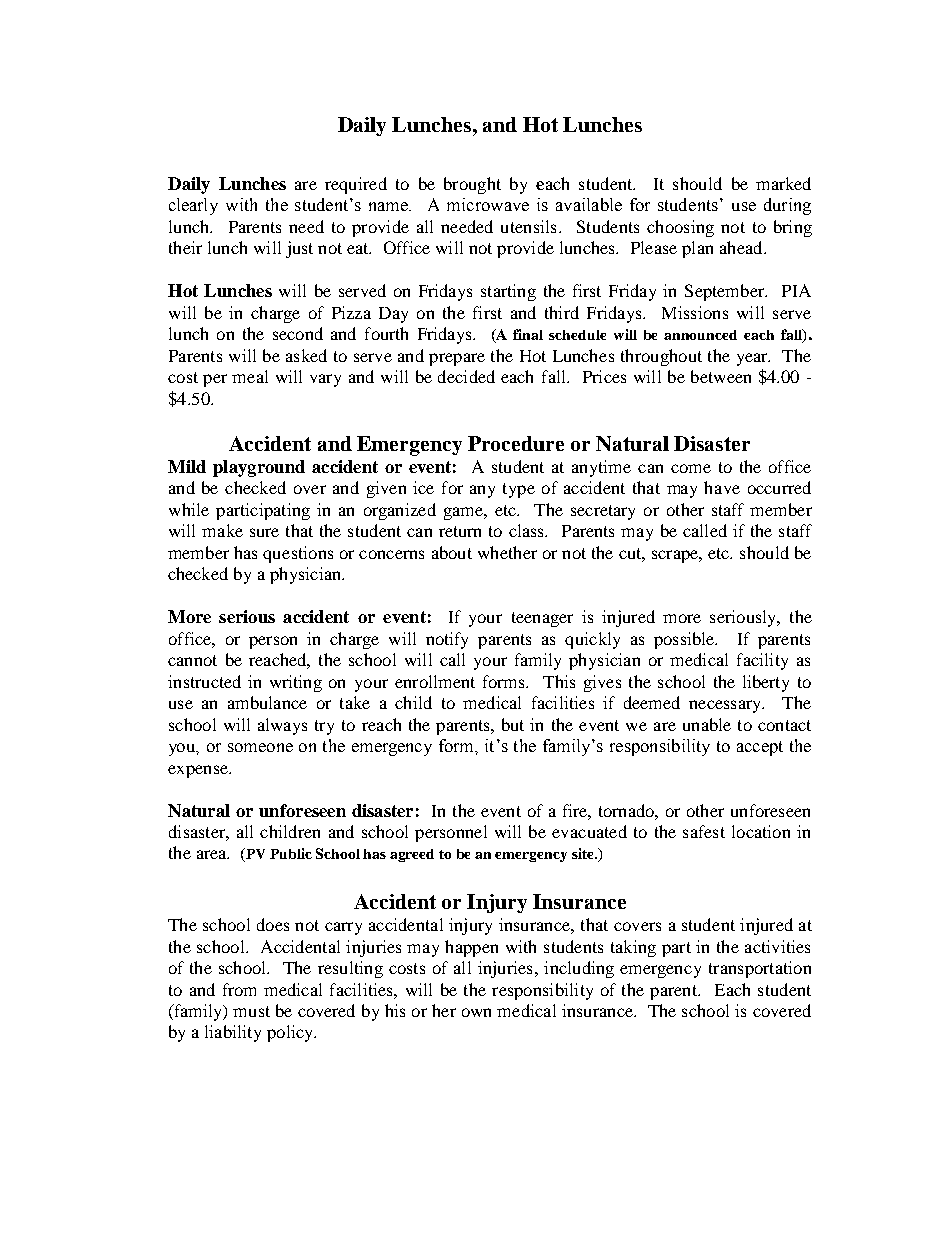 The height and width of the image is (1233, 952). I want to click on evacuated, so click(589, 831).
